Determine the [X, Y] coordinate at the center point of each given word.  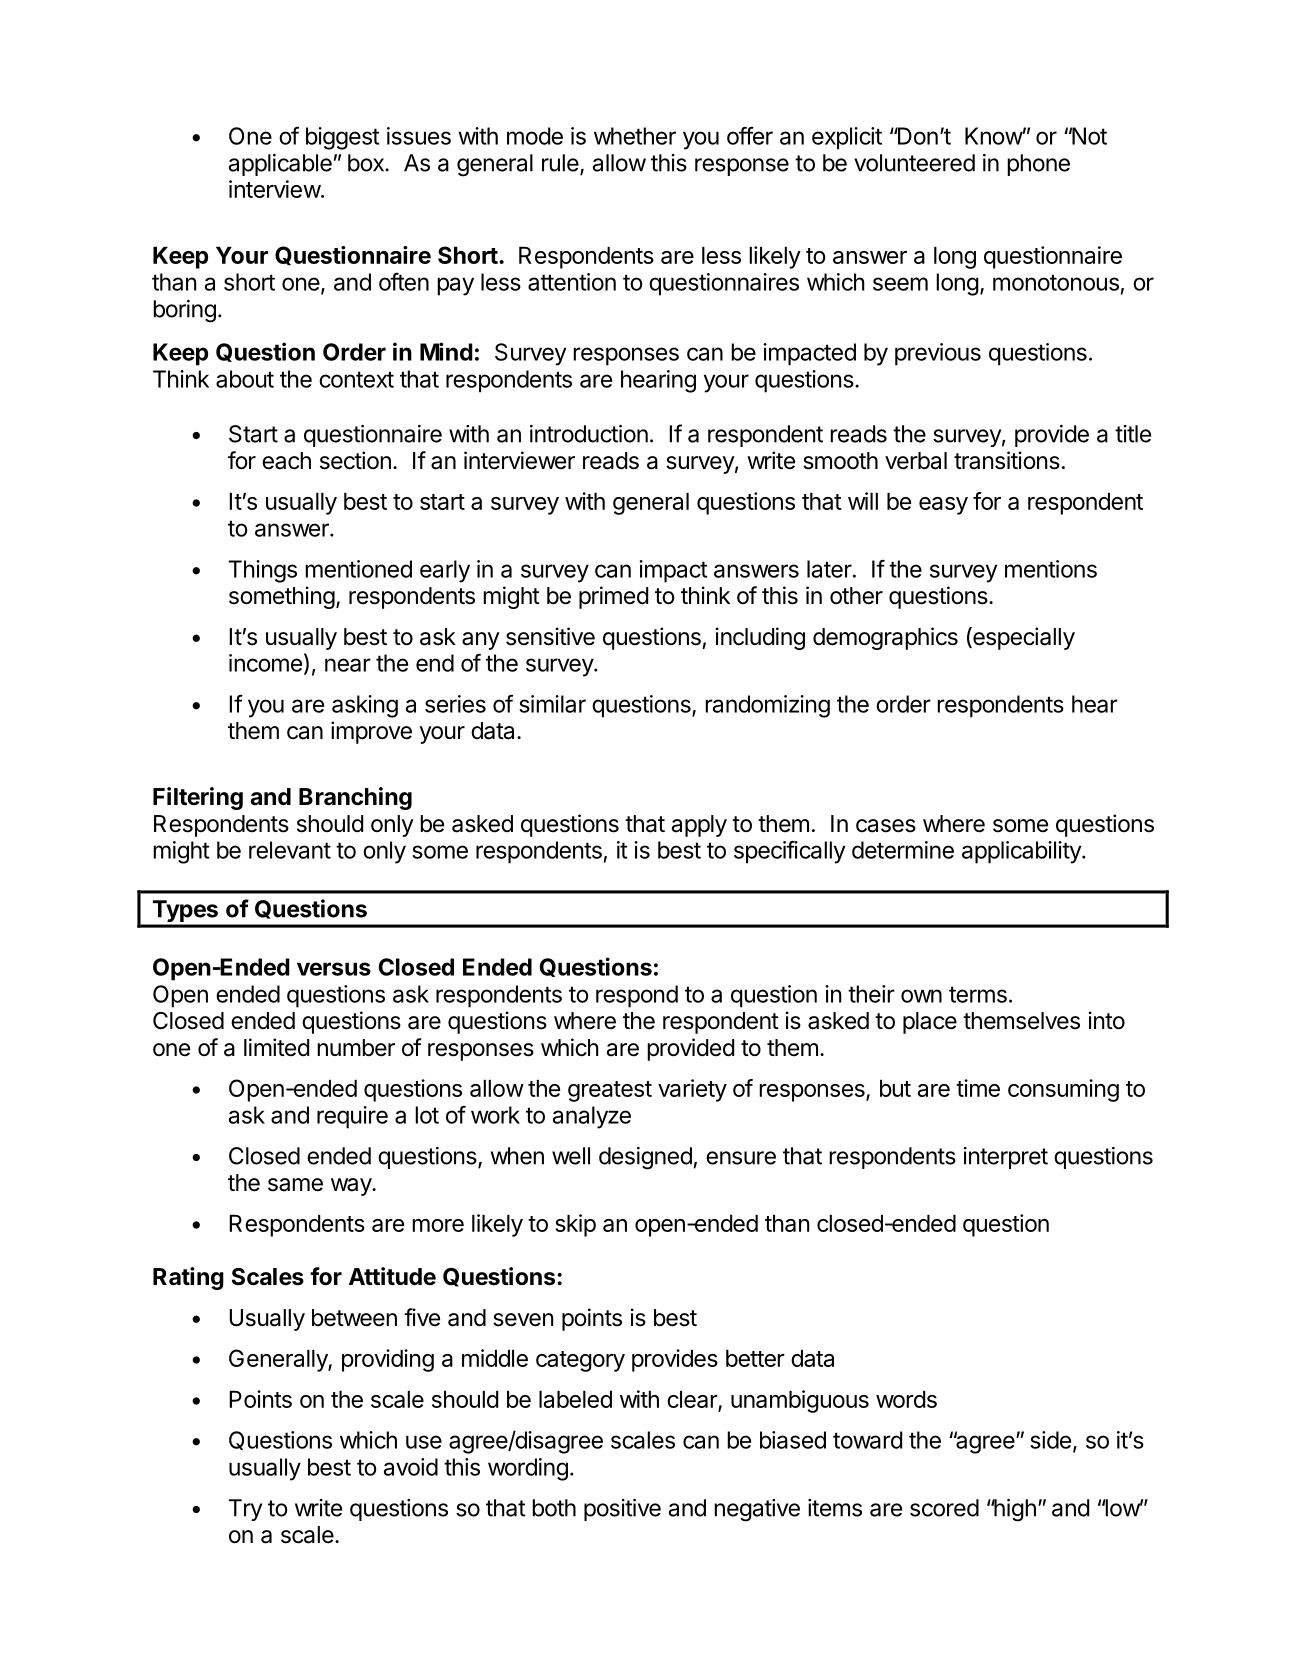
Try [245, 1510]
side [1050, 1440]
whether [635, 136]
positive [622, 1510]
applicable [280, 165]
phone [1038, 165]
